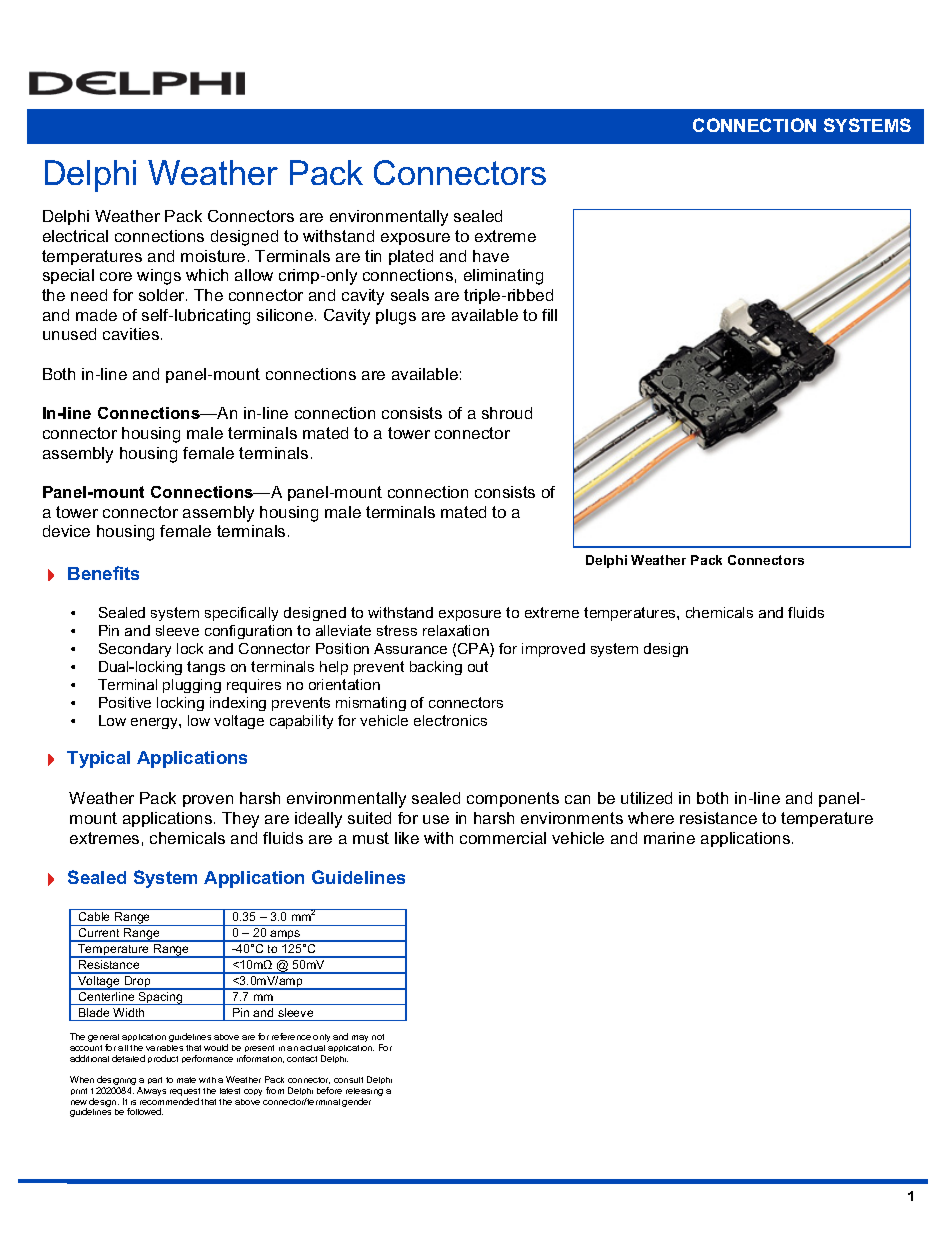  What do you see at coordinates (151, 1091) in the screenshot?
I see `Always` at bounding box center [151, 1091].
